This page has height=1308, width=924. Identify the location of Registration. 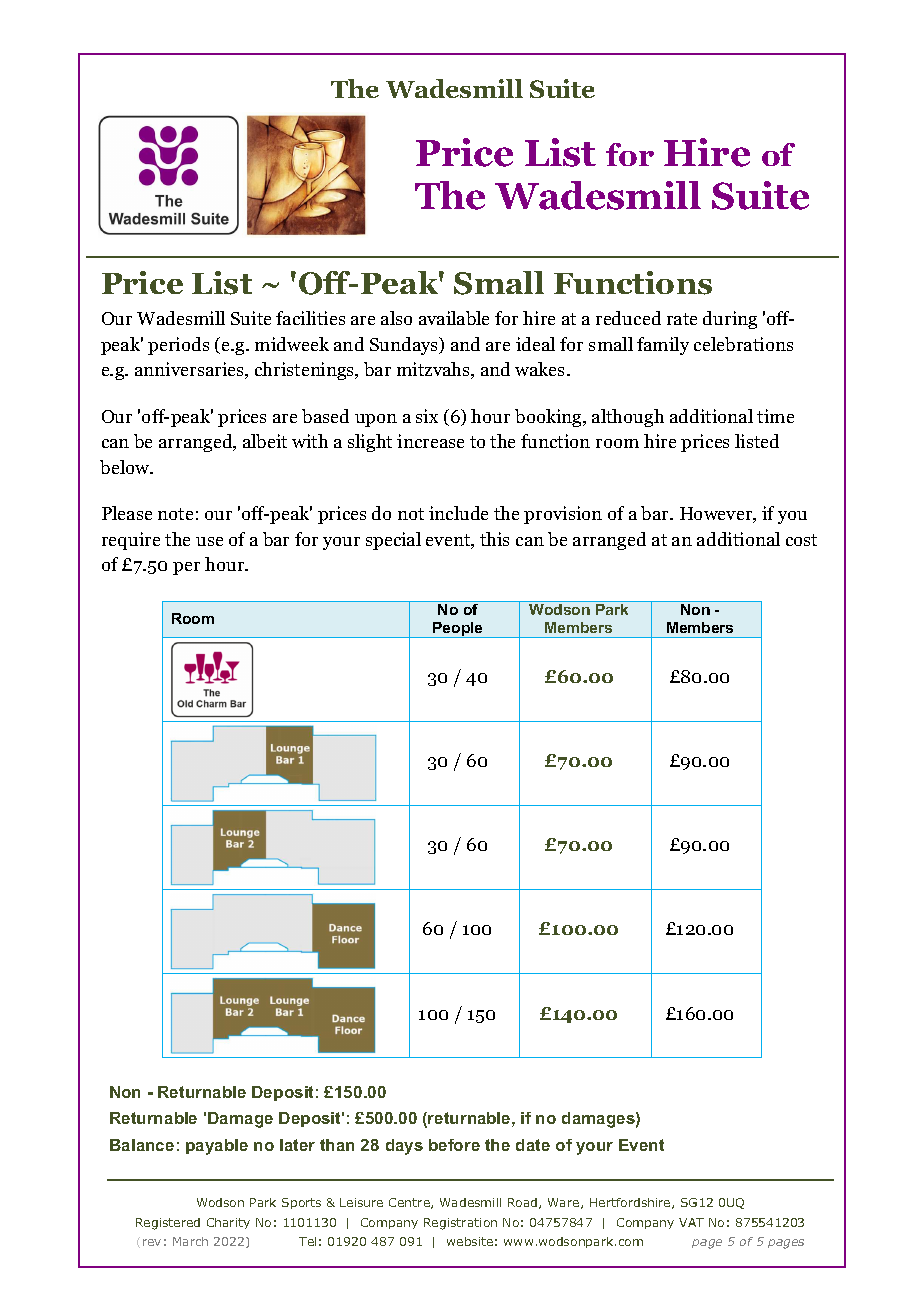
(460, 1224).
